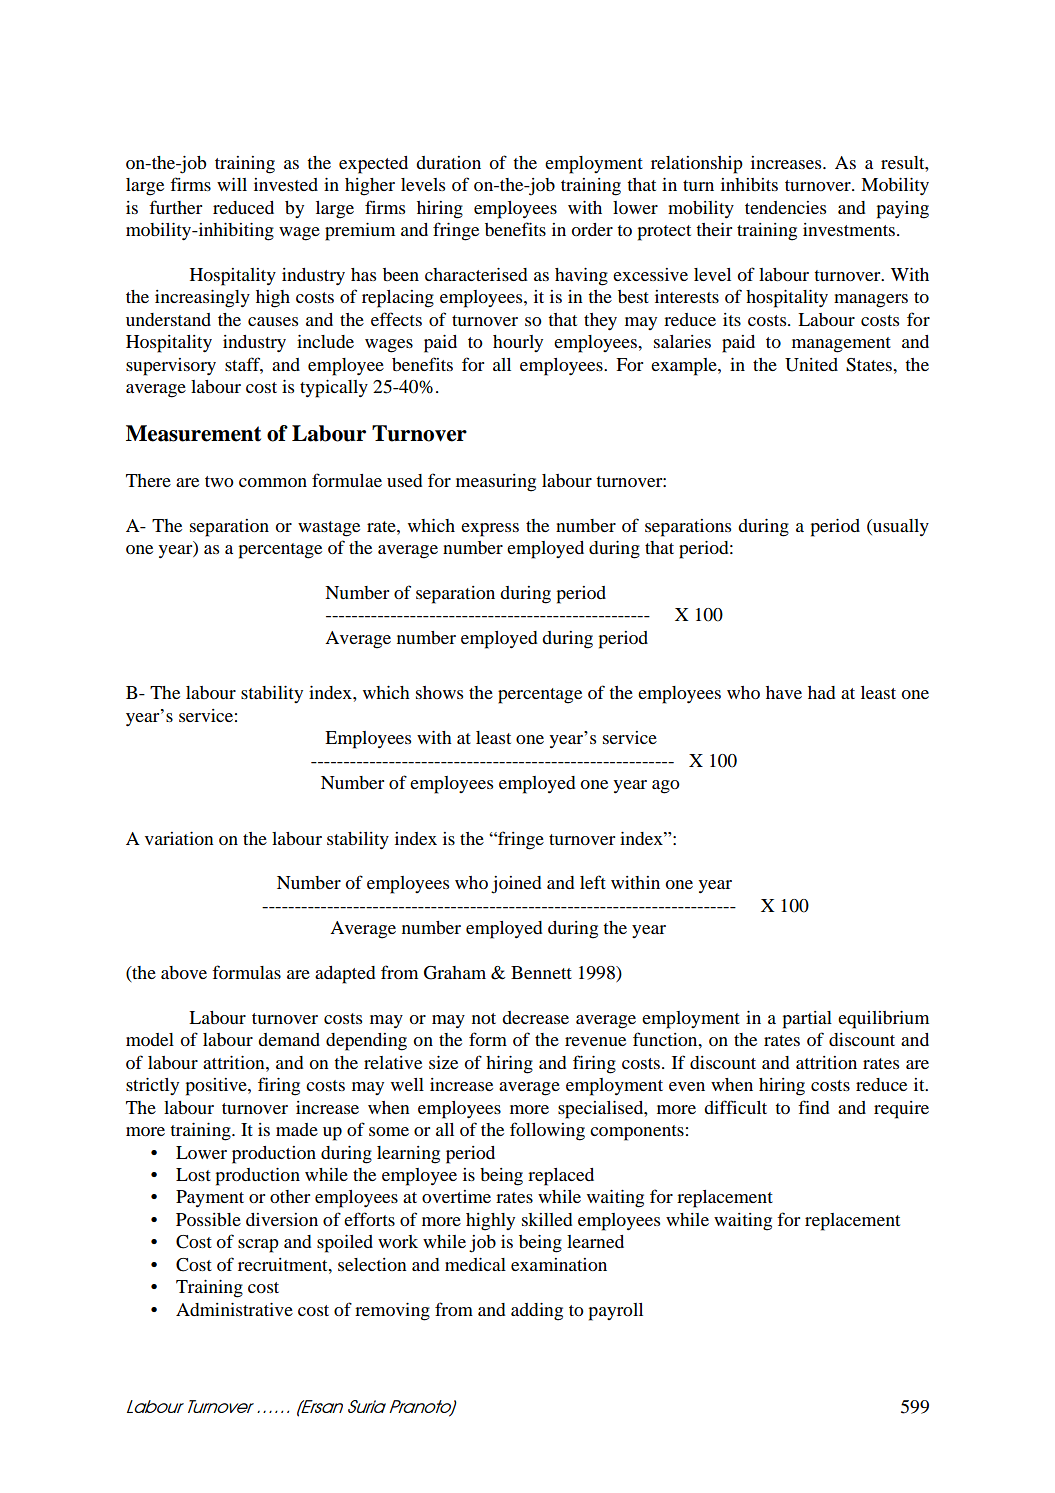 Image resolution: width=1055 pixels, height=1493 pixels. I want to click on partial, so click(807, 1020).
